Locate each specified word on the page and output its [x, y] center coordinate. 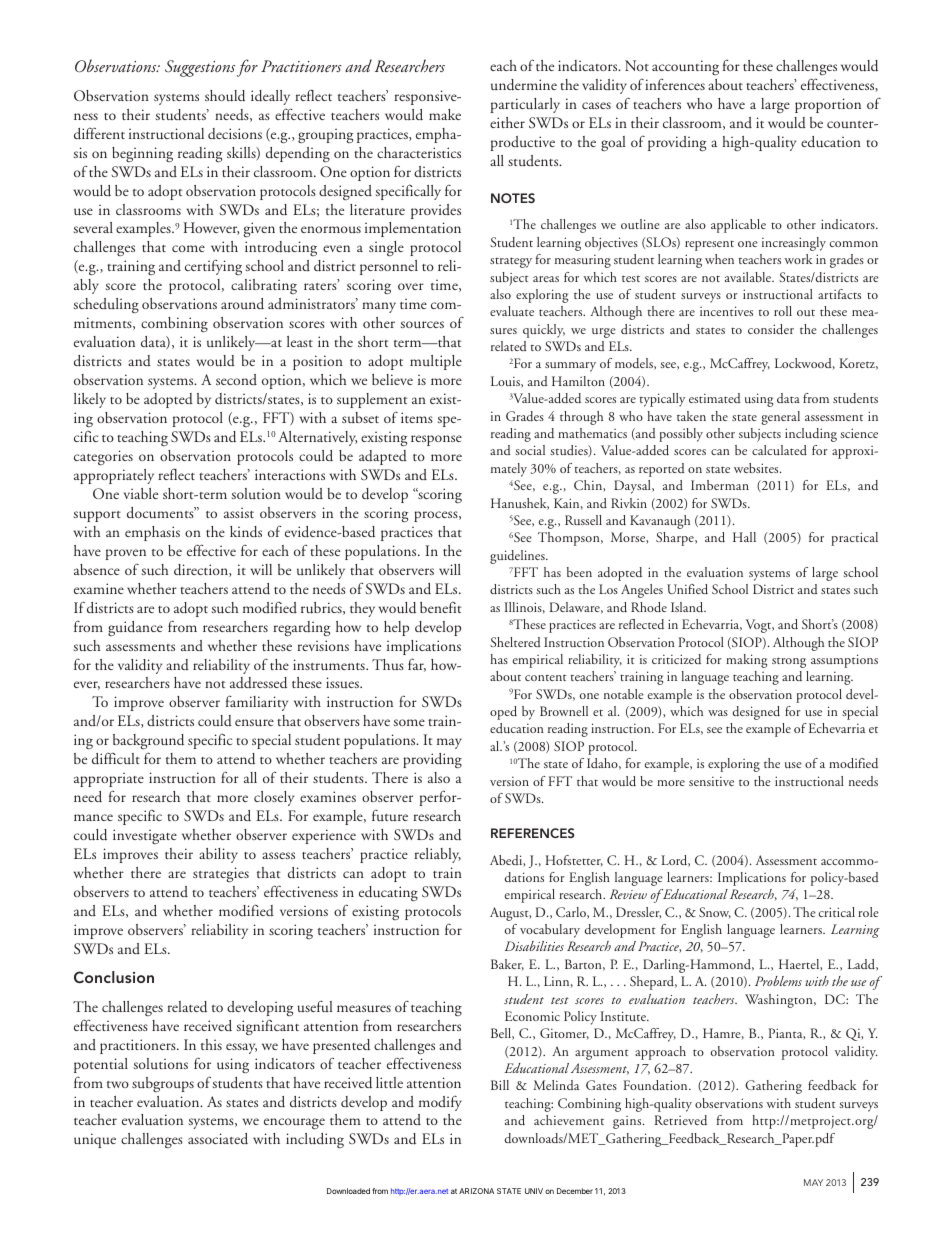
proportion [828, 105]
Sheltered [515, 642]
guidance [135, 628]
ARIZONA [476, 1191]
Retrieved [681, 1120]
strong [789, 662]
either [507, 122]
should [225, 96]
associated [218, 1139]
